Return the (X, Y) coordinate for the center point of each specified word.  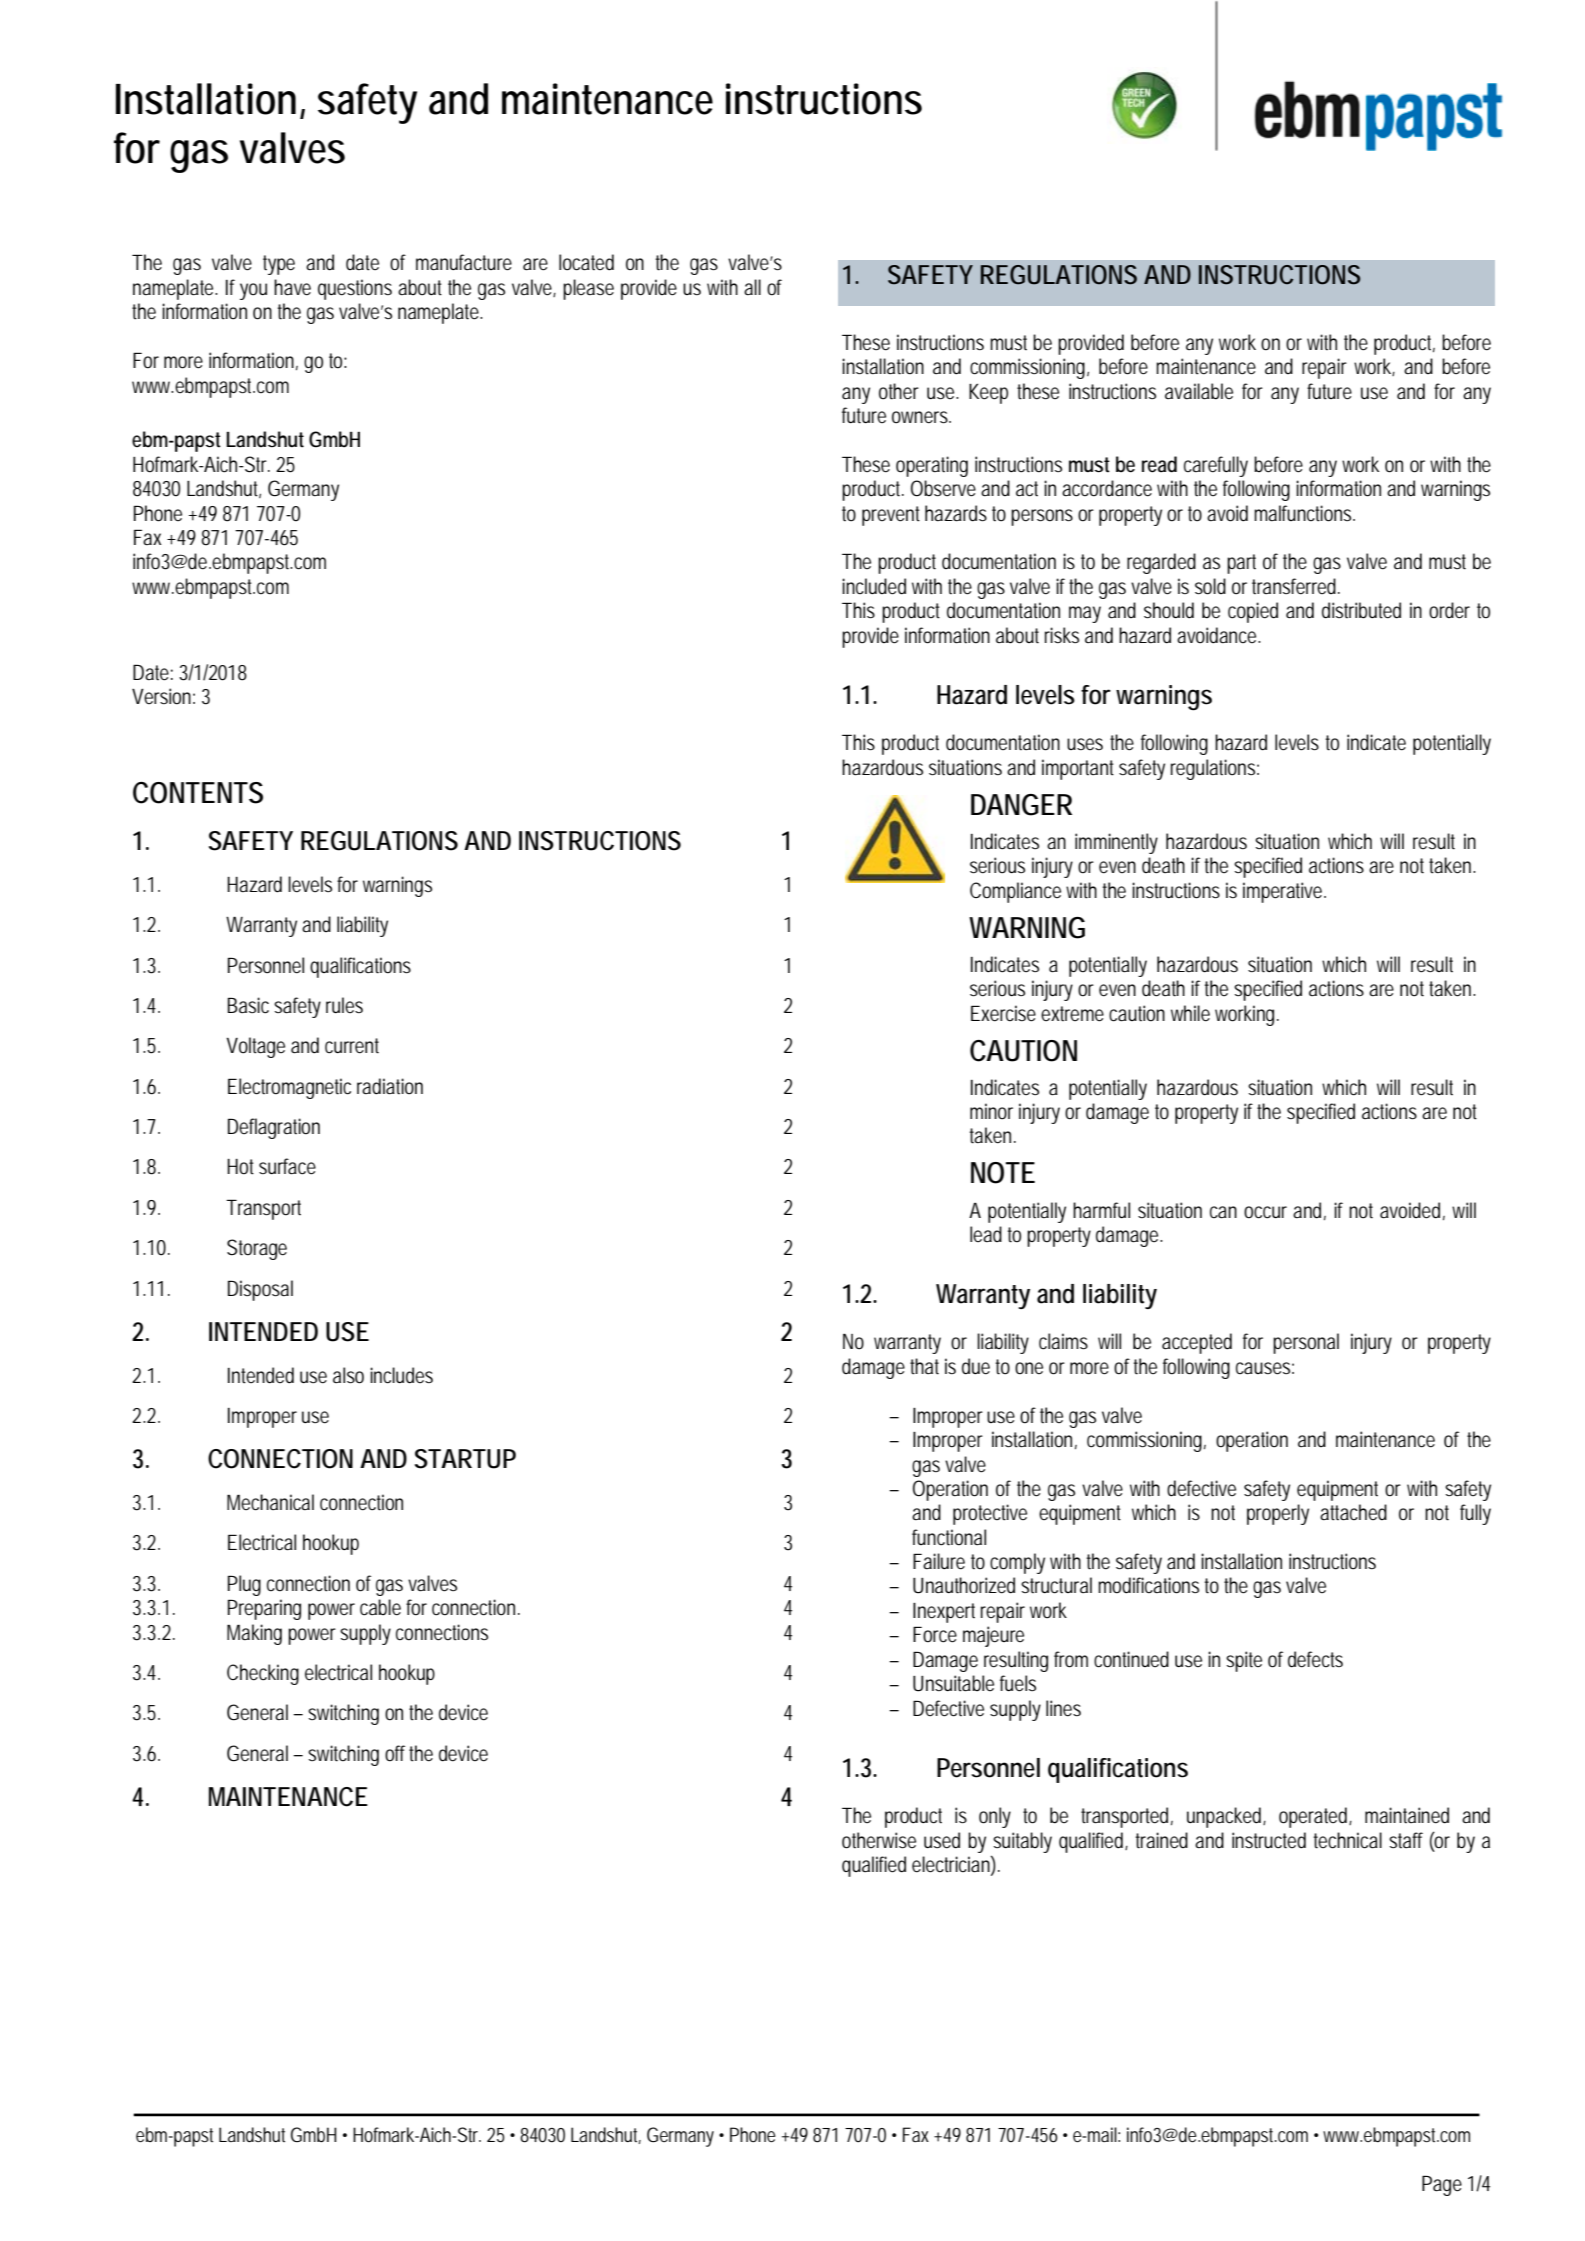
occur (1265, 1212)
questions (355, 289)
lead (986, 1234)
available (1199, 391)
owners (921, 417)
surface (287, 1166)
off (397, 1753)
